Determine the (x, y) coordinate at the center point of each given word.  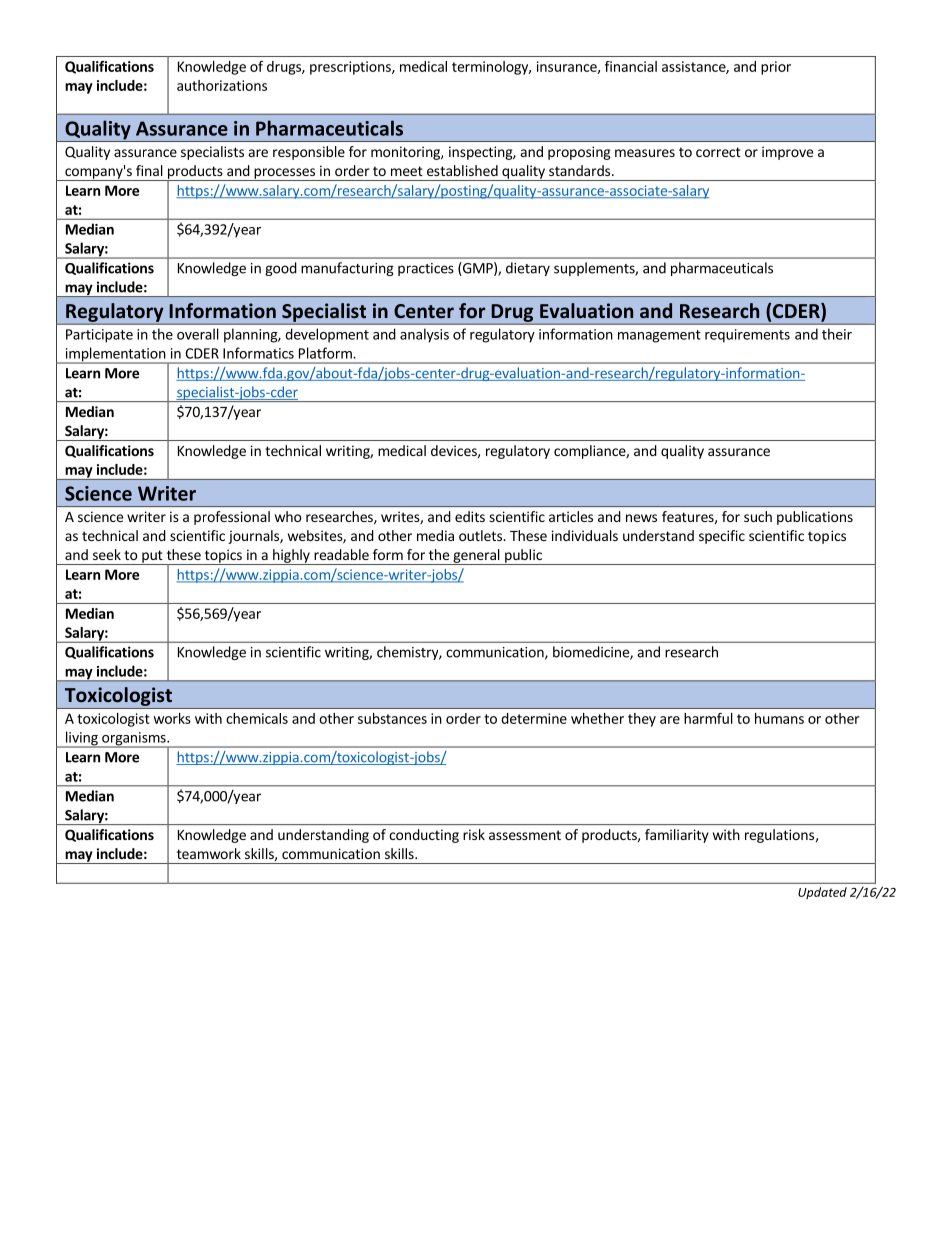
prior (776, 68)
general (476, 557)
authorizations (222, 85)
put (152, 557)
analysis (424, 335)
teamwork (209, 853)
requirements (747, 336)
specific (722, 537)
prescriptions (351, 68)
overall (198, 334)
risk (474, 834)
